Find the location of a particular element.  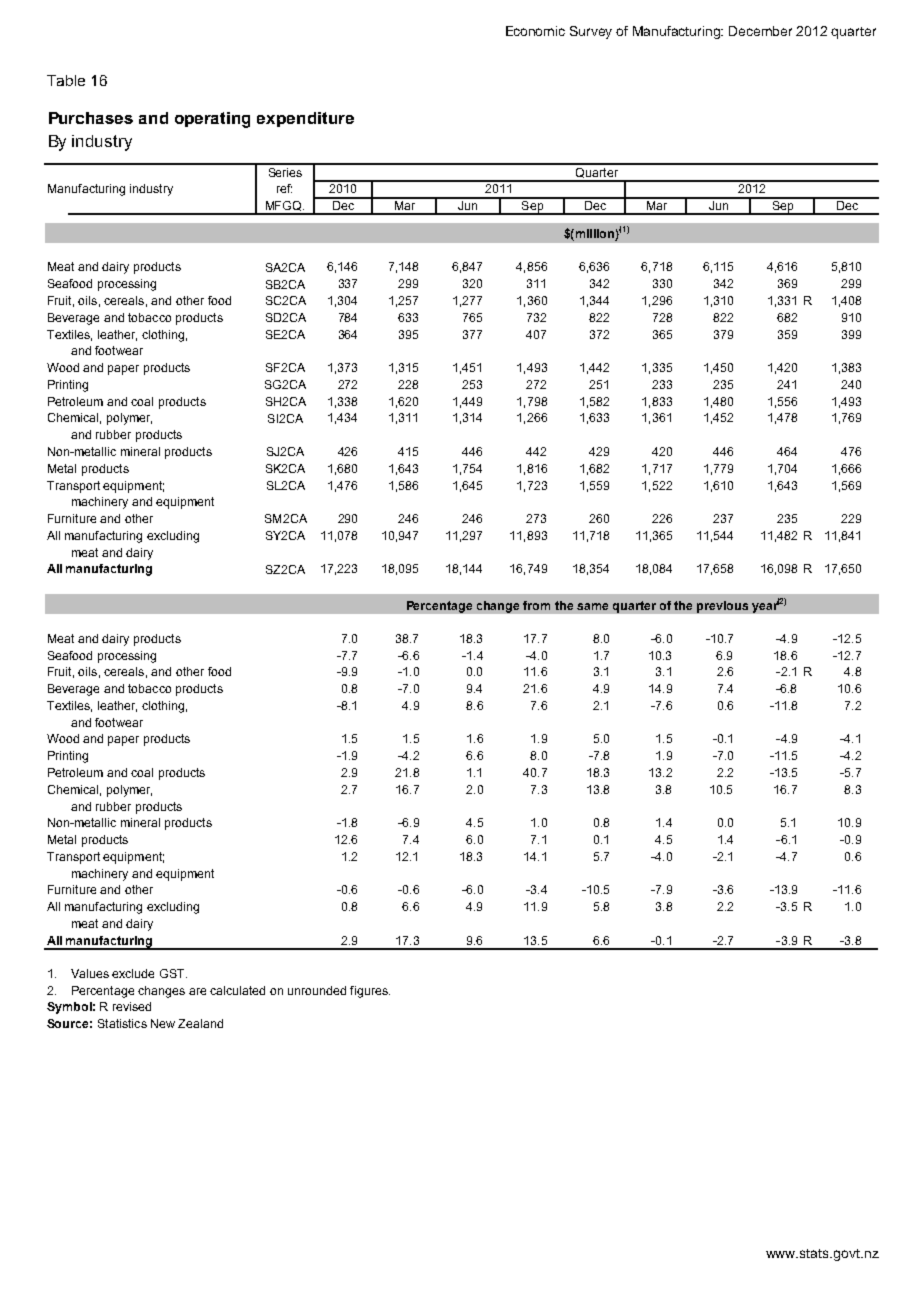

figures is located at coordinates (370, 992).
